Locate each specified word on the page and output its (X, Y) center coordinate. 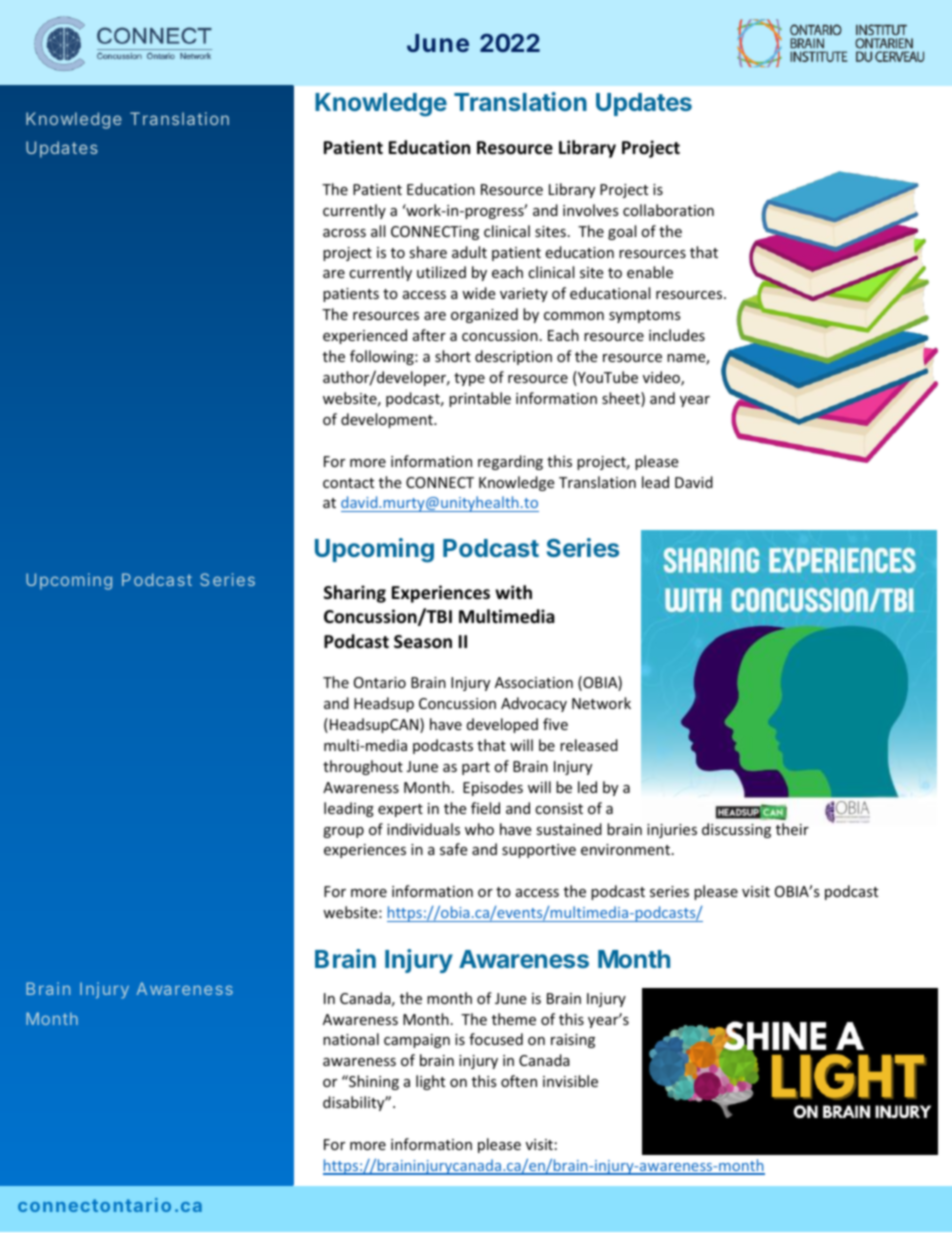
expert (400, 810)
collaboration (668, 210)
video (662, 378)
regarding (510, 462)
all (378, 231)
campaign (417, 1041)
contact (348, 483)
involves (591, 210)
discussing (736, 830)
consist (559, 808)
